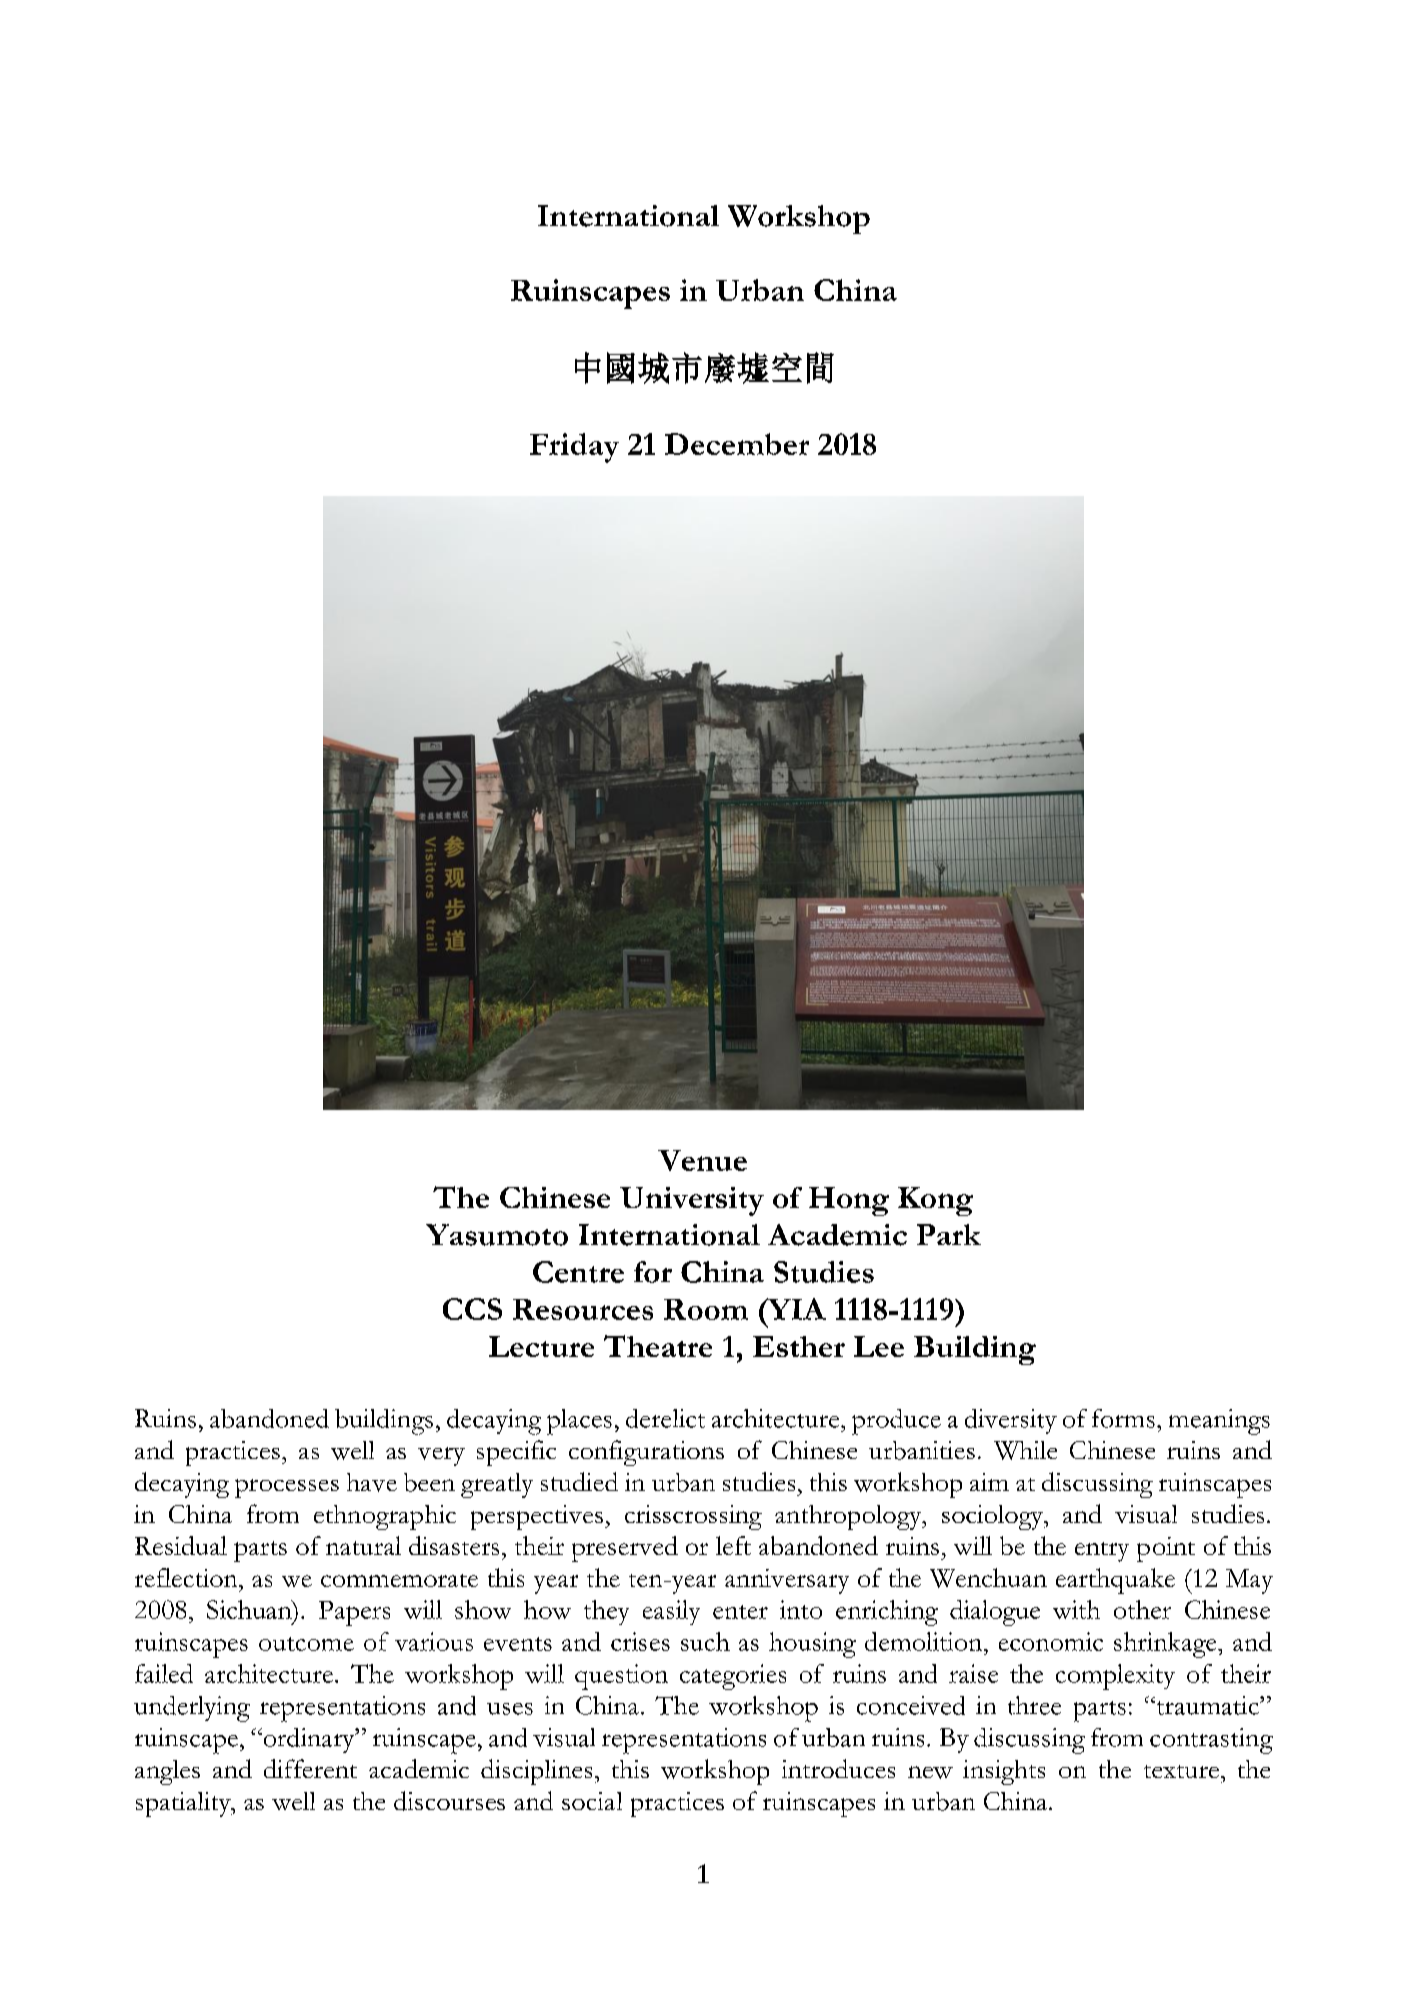  What do you see at coordinates (702, 1160) in the screenshot?
I see `Venue` at bounding box center [702, 1160].
